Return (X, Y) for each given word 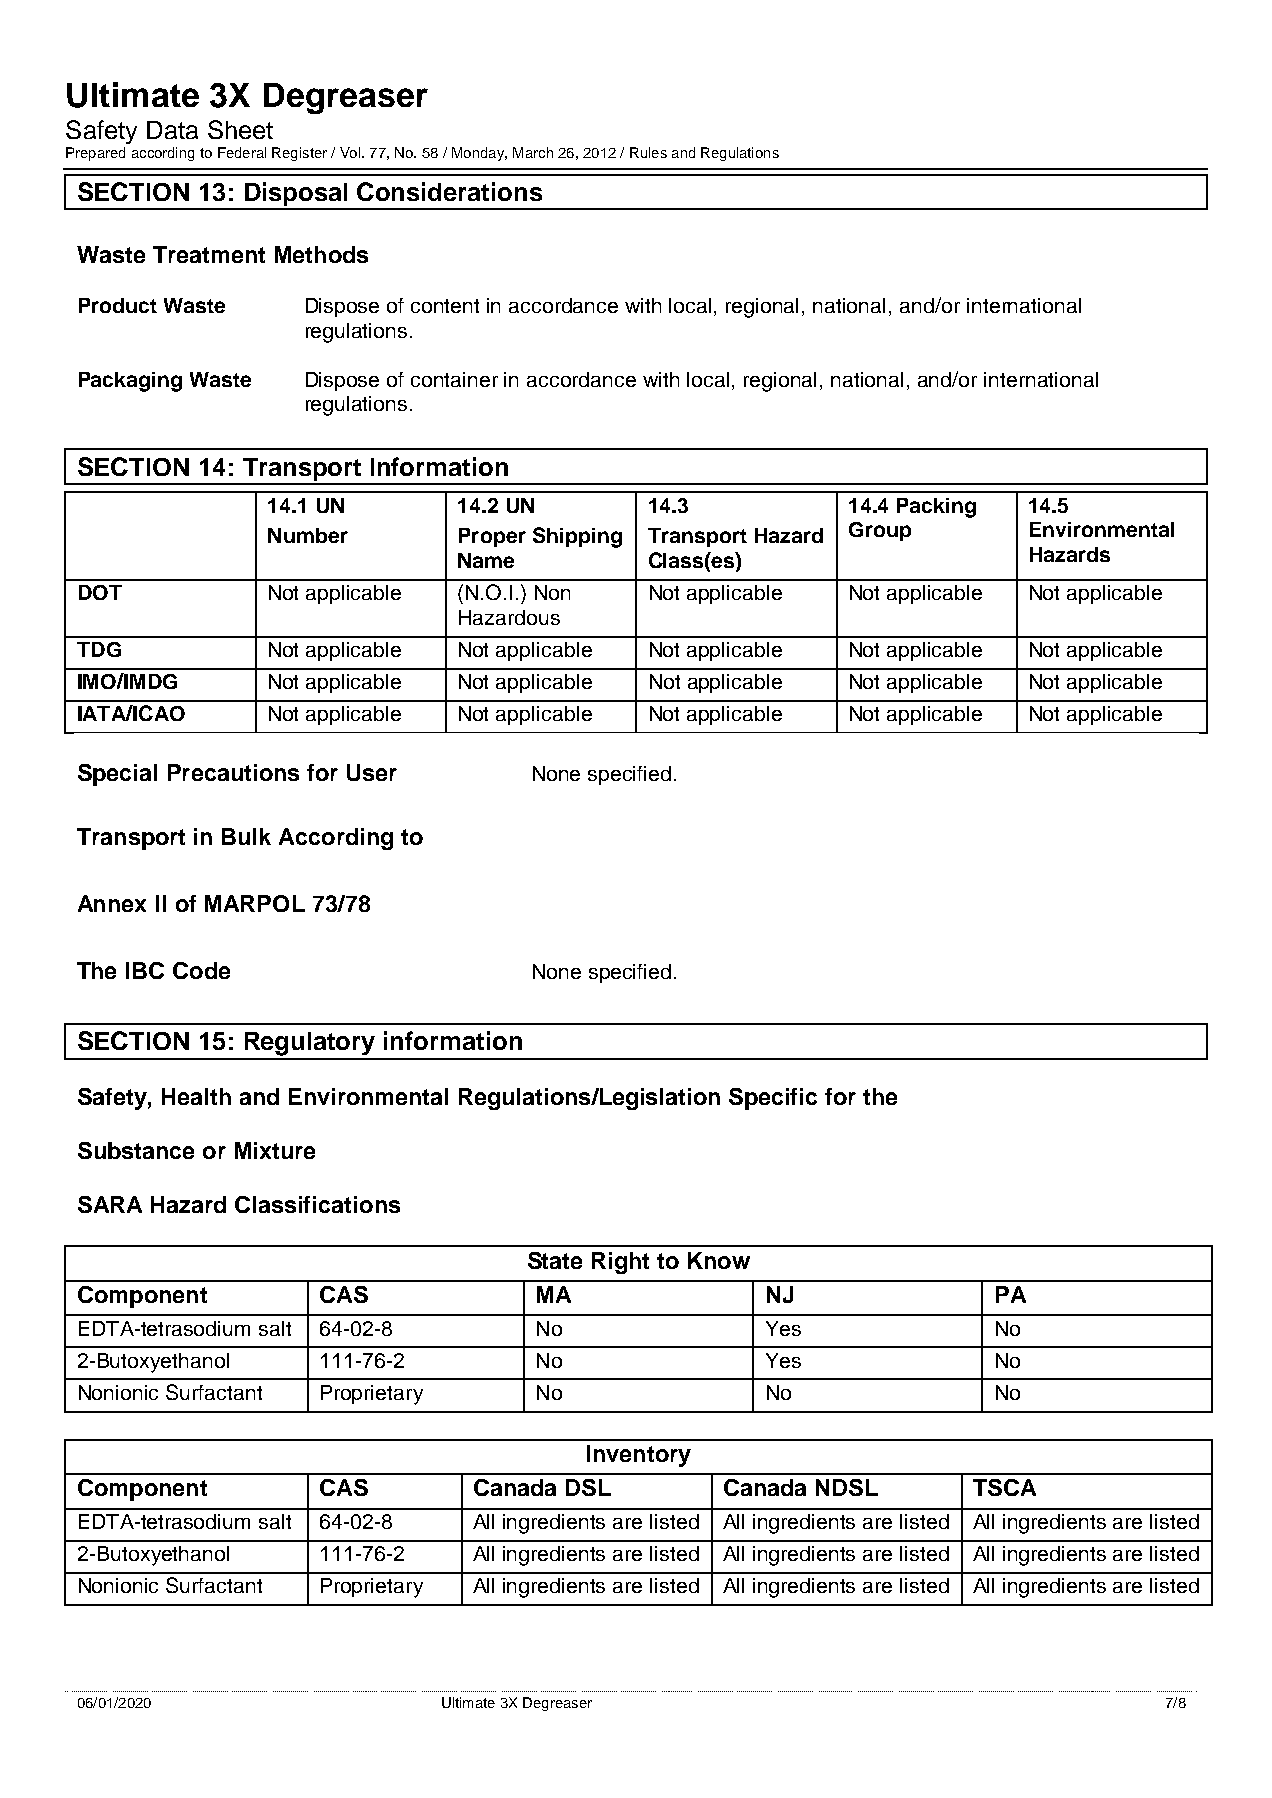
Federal (242, 152)
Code (201, 970)
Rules (648, 152)
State (555, 1260)
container (454, 379)
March (533, 152)
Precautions (233, 772)
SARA (110, 1204)
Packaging (130, 382)
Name (486, 560)
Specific (773, 1099)
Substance (136, 1150)
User (372, 772)
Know (719, 1260)
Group (880, 531)
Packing (936, 508)
